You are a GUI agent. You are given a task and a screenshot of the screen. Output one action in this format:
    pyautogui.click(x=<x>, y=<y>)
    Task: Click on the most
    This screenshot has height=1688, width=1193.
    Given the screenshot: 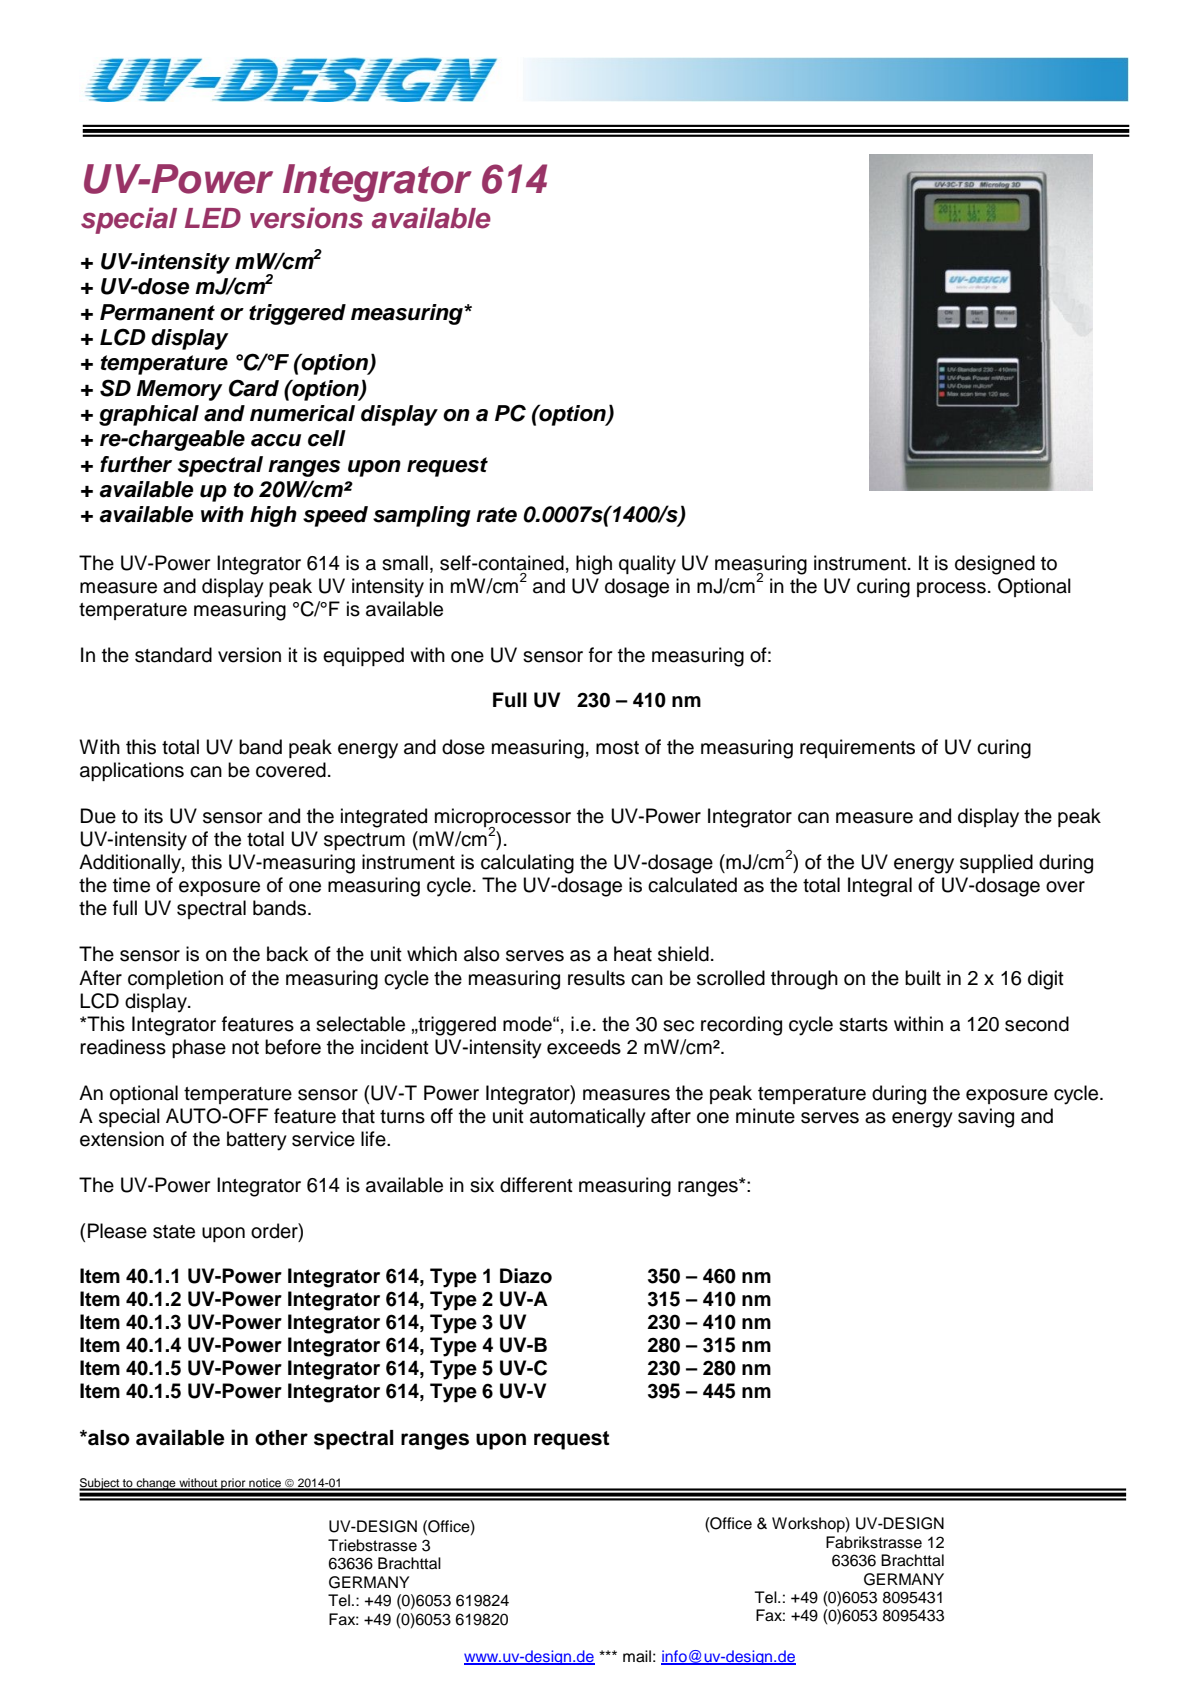 What is the action you would take?
    pyautogui.click(x=617, y=748)
